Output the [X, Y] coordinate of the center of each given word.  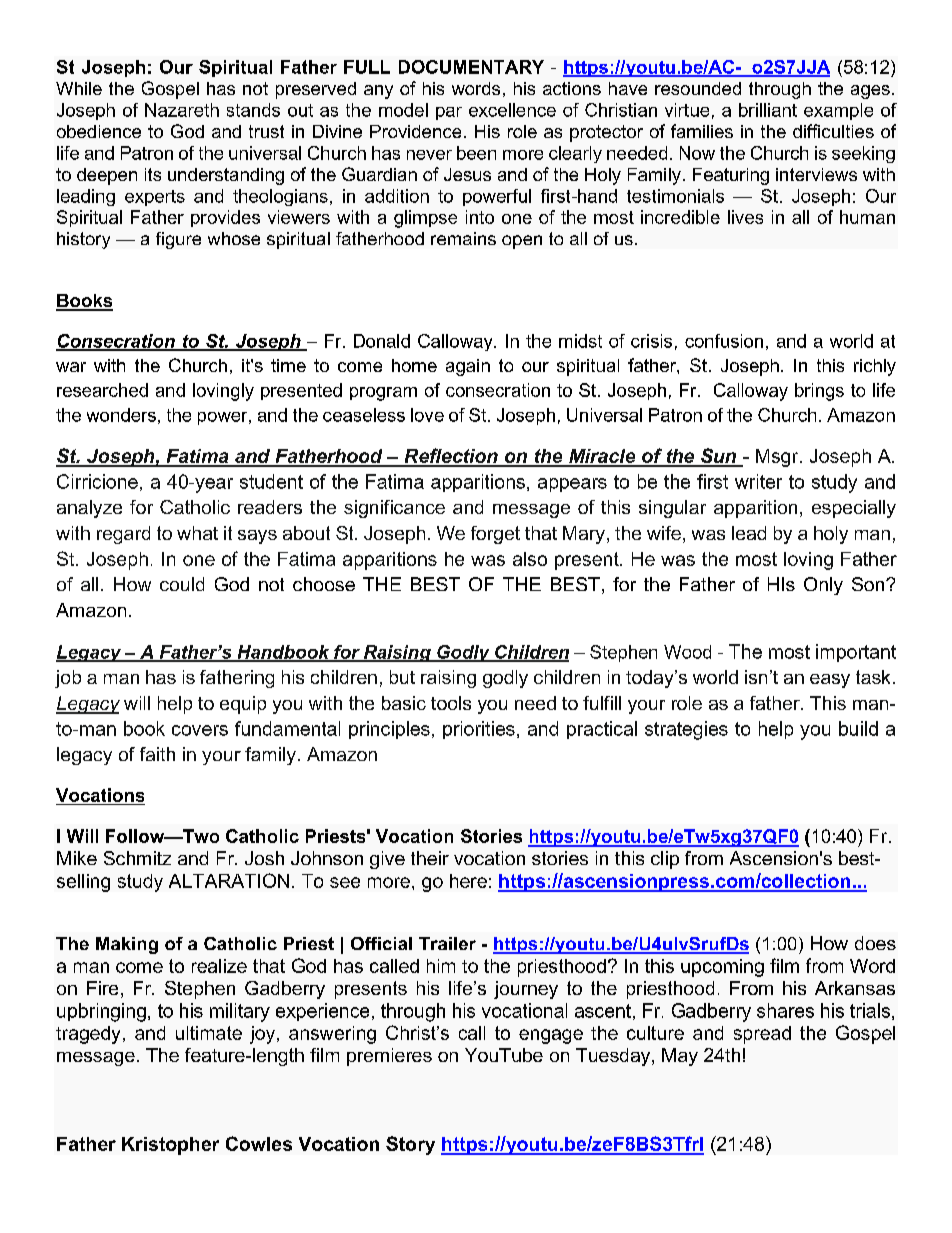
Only [823, 586]
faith [157, 754]
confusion [724, 341]
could [182, 584]
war [71, 367]
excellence [512, 110]
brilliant [768, 110]
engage [551, 1036]
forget [495, 535]
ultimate [209, 1033]
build [858, 728]
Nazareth [182, 110]
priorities [479, 730]
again [468, 367]
